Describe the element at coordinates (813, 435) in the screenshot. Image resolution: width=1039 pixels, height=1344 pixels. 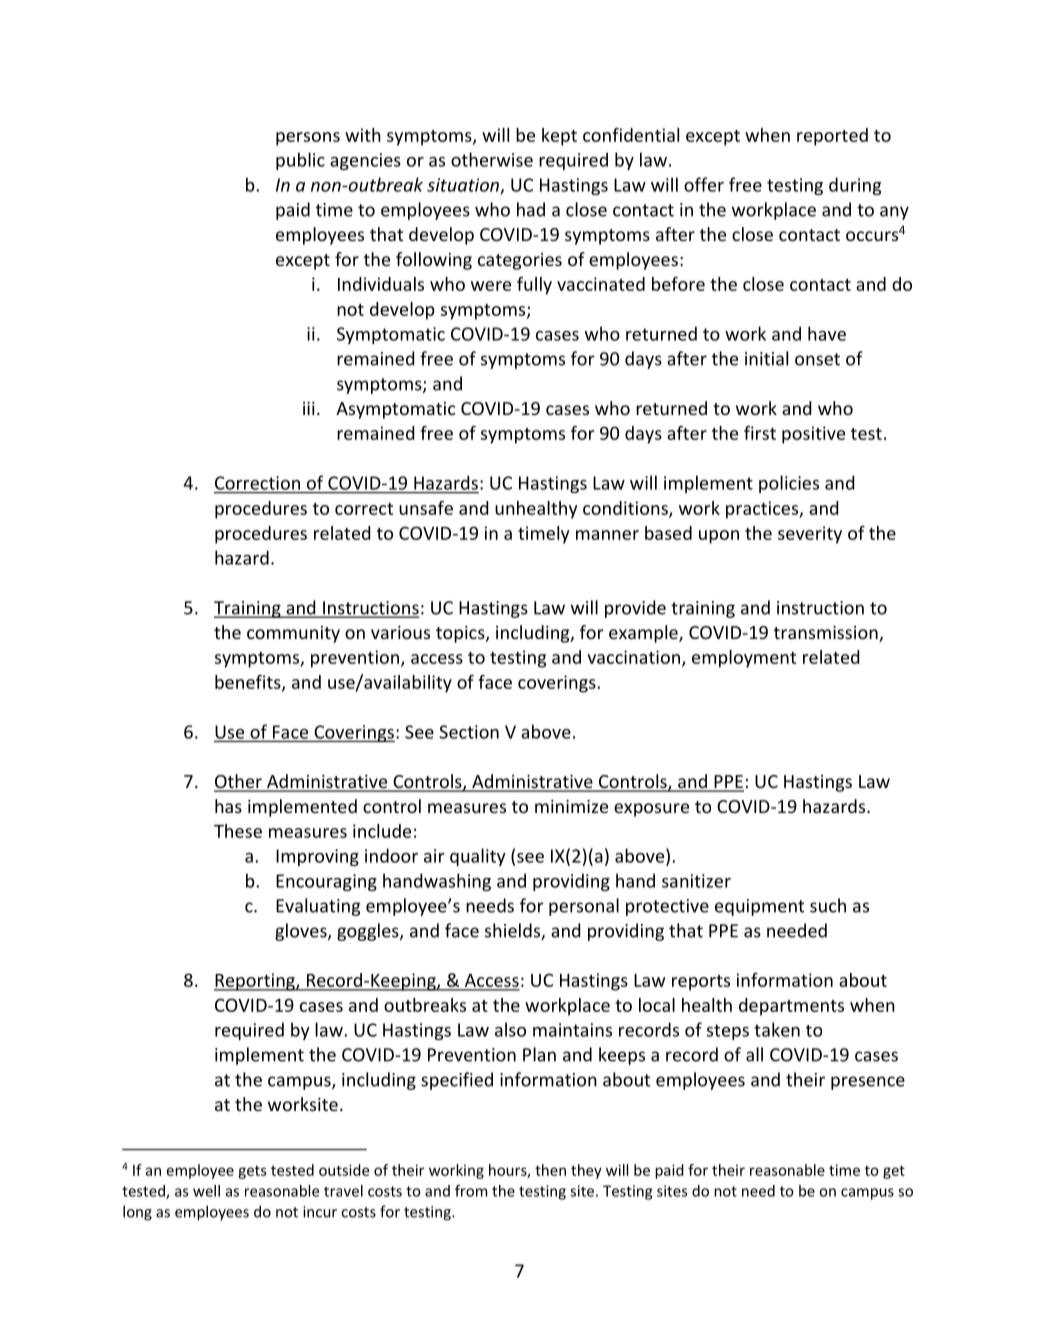
I see `positive` at that location.
